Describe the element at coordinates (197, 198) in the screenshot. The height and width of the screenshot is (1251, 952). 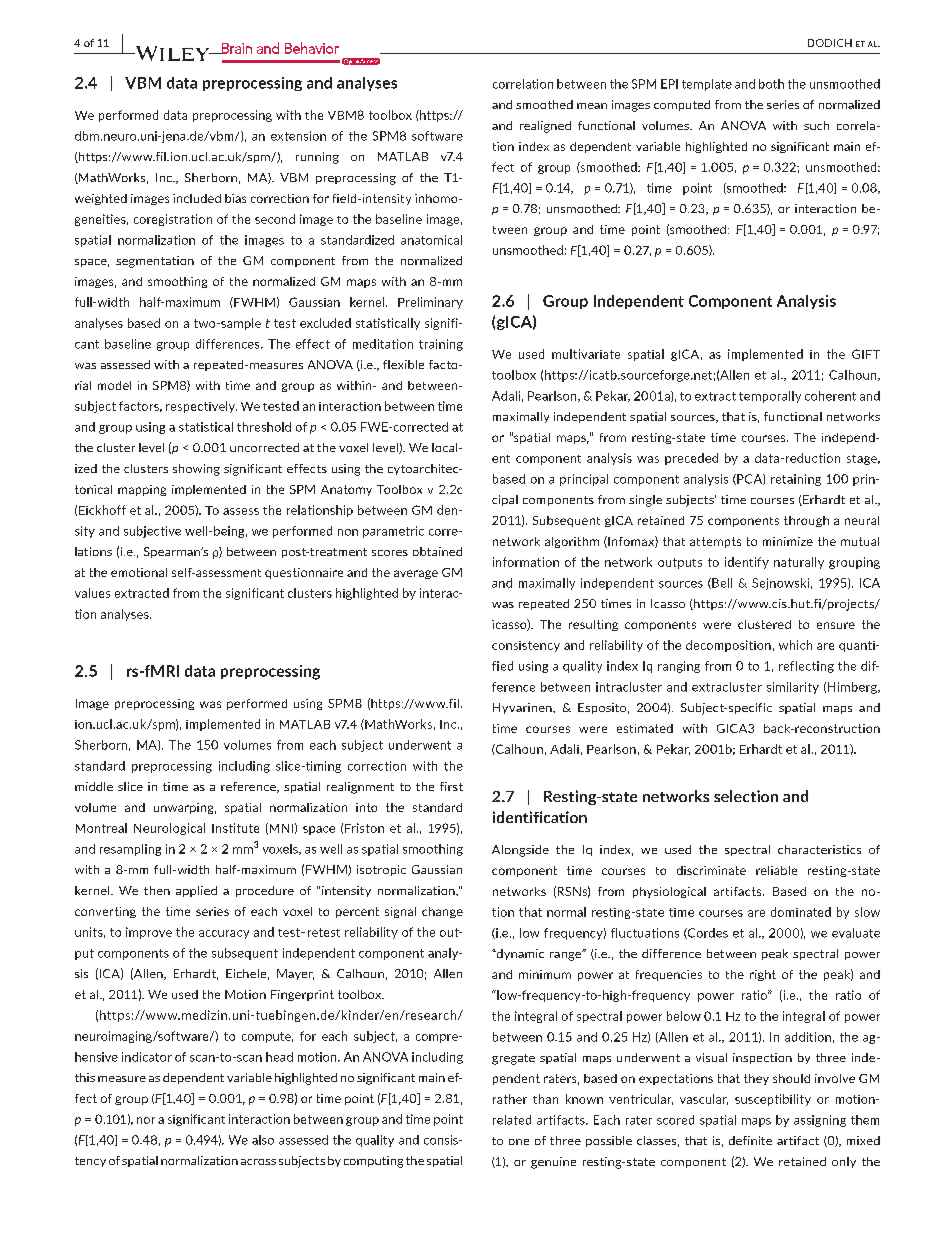
I see `included` at that location.
